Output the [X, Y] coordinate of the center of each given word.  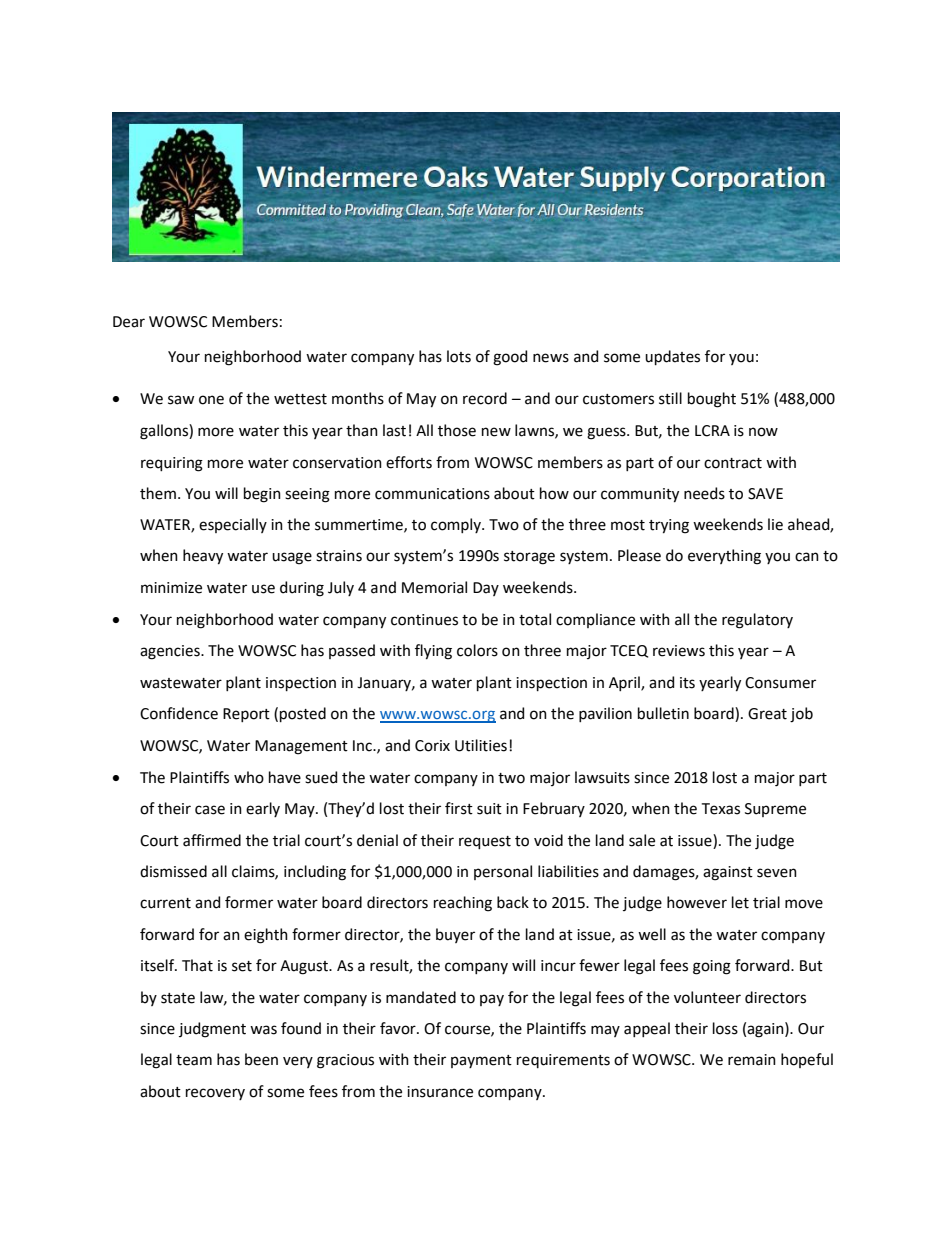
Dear [129, 322]
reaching [463, 904]
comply [457, 525]
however [697, 902]
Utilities [481, 745]
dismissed [173, 871]
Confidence [179, 713]
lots [459, 356]
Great [767, 714]
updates [672, 357]
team [194, 1060]
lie [775, 524]
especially [233, 525]
